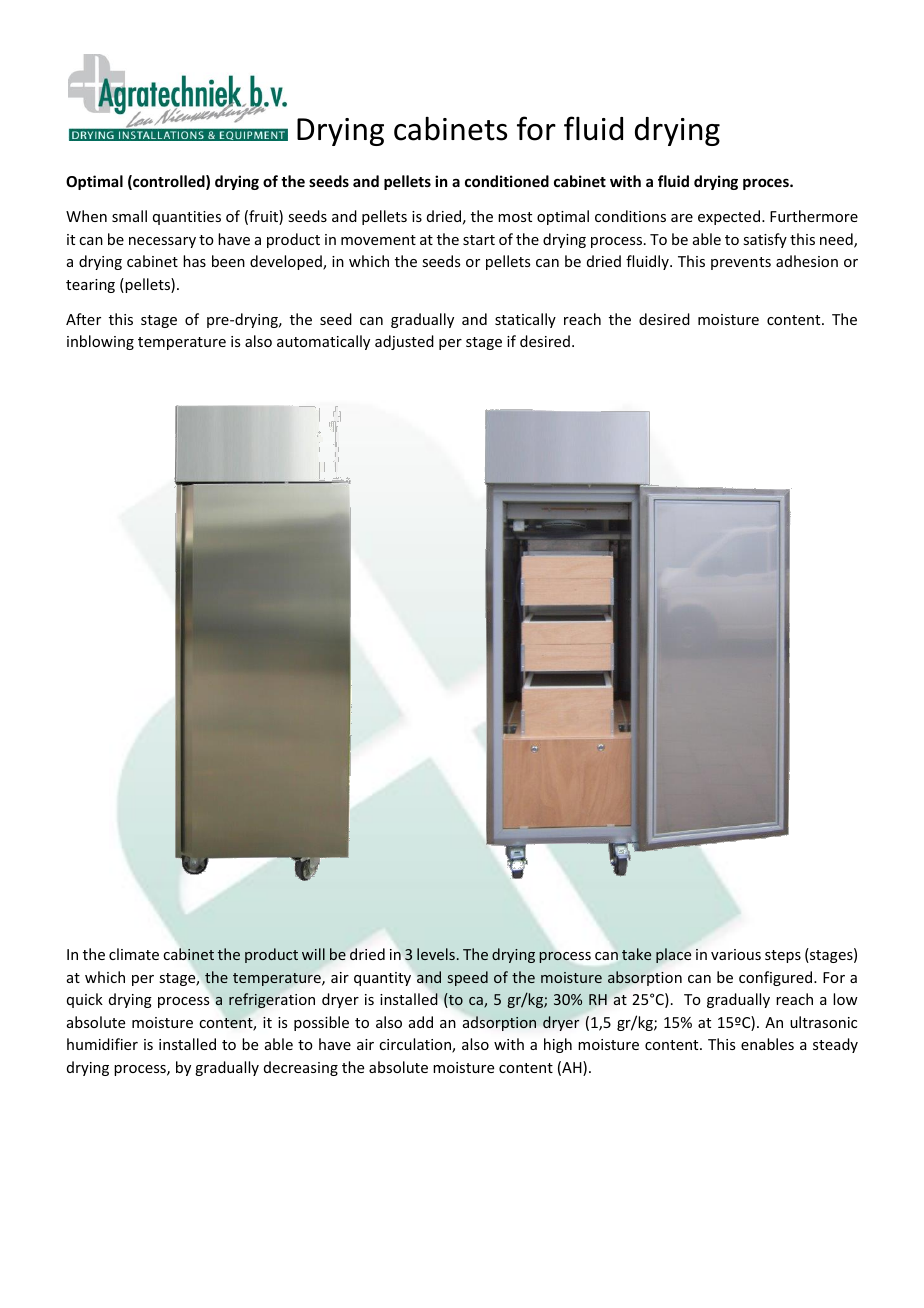  I want to click on adjusted, so click(404, 342).
